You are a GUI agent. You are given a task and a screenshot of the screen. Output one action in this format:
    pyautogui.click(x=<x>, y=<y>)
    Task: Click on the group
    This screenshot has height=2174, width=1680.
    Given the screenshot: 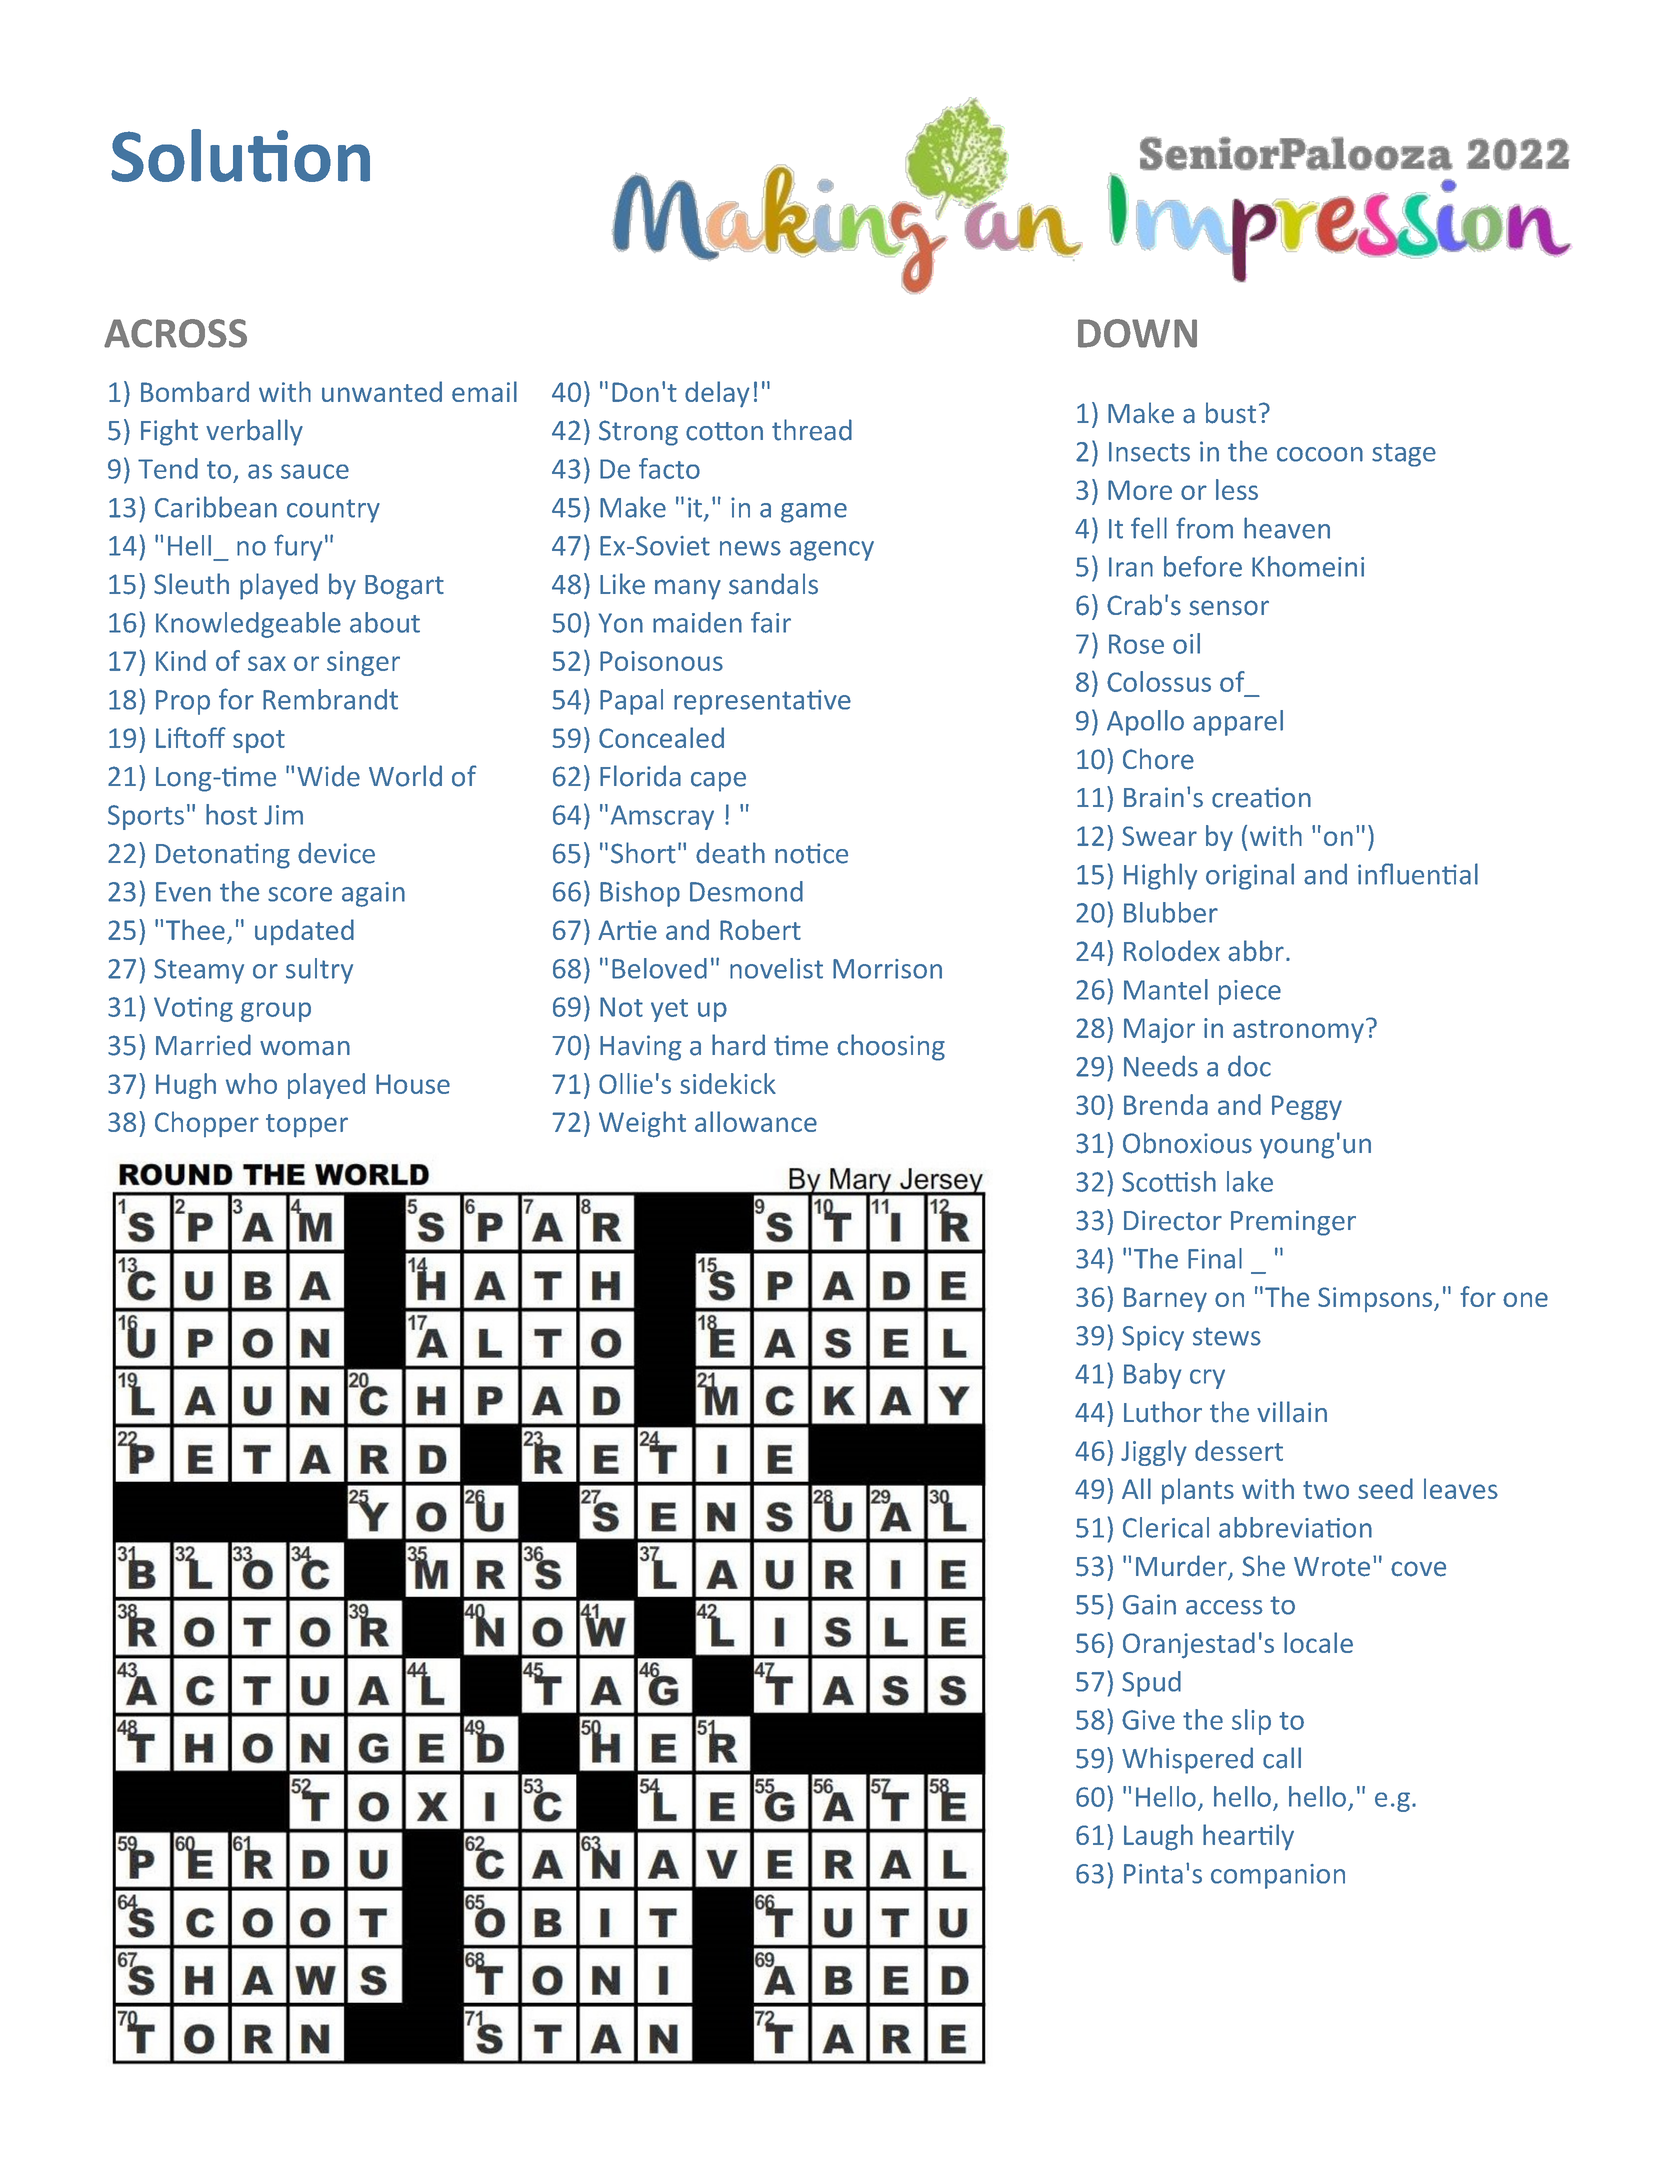 What is the action you would take?
    pyautogui.click(x=276, y=1012)
